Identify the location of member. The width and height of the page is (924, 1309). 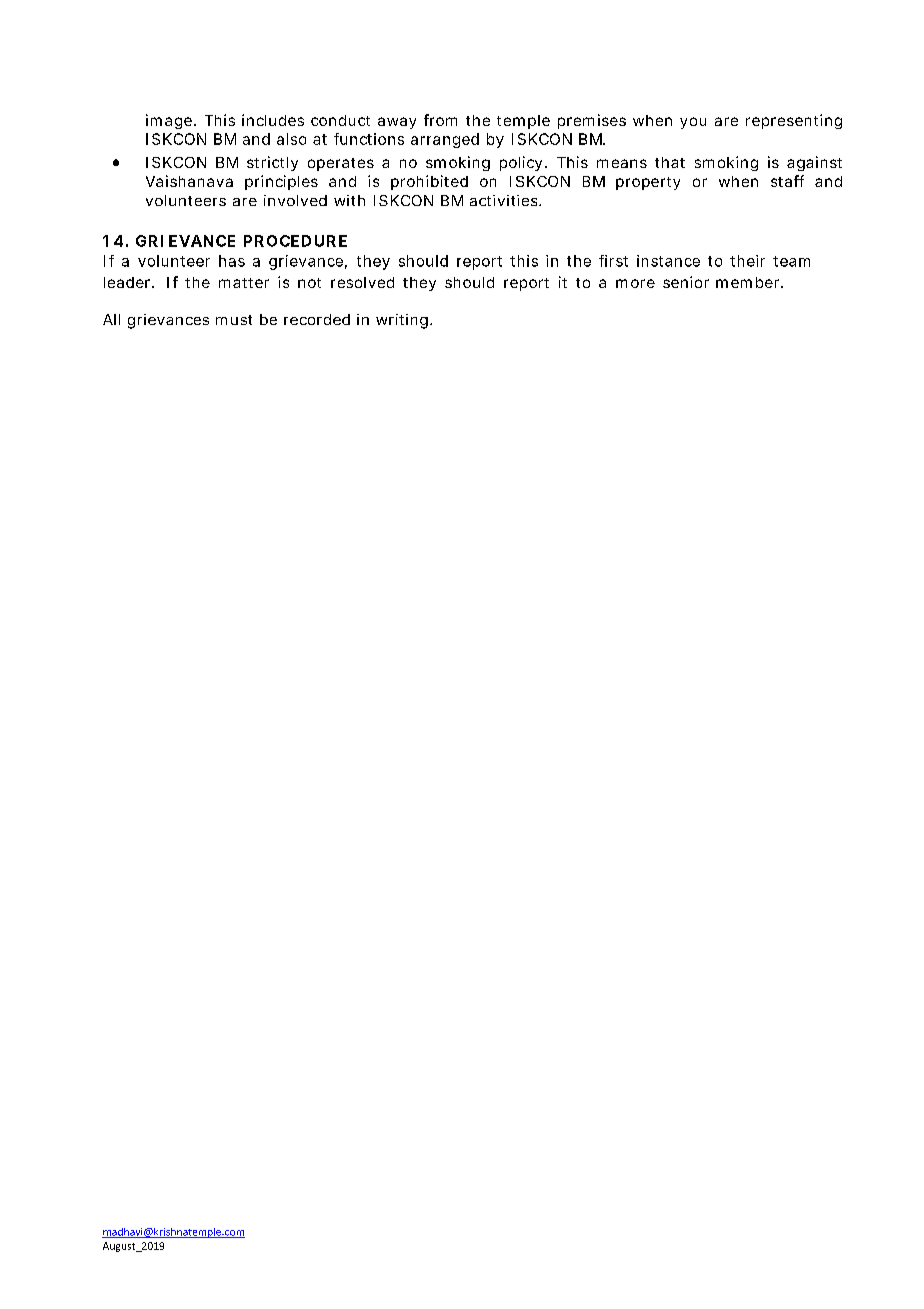
(749, 282).
